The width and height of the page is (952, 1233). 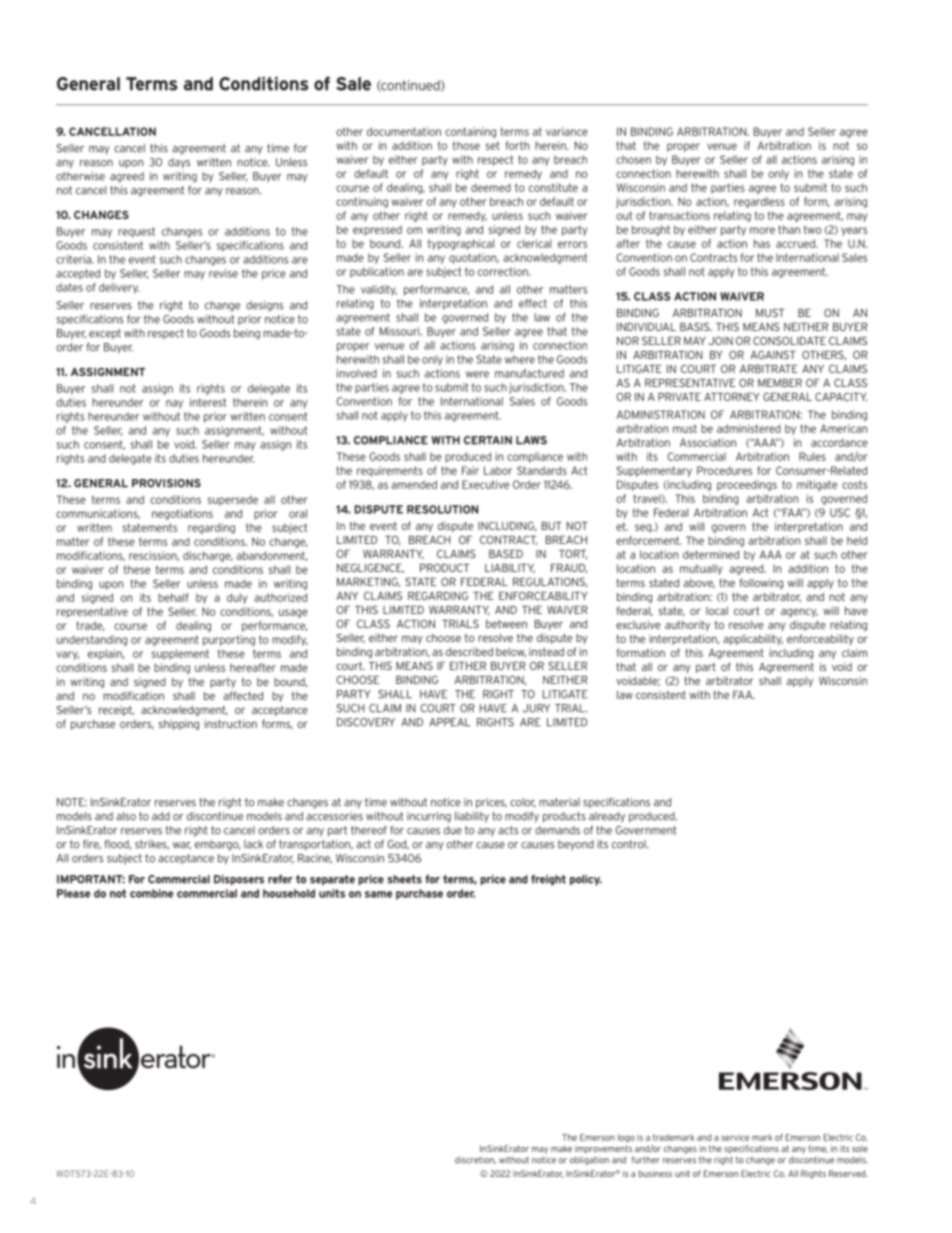 I want to click on combine, so click(x=152, y=893).
